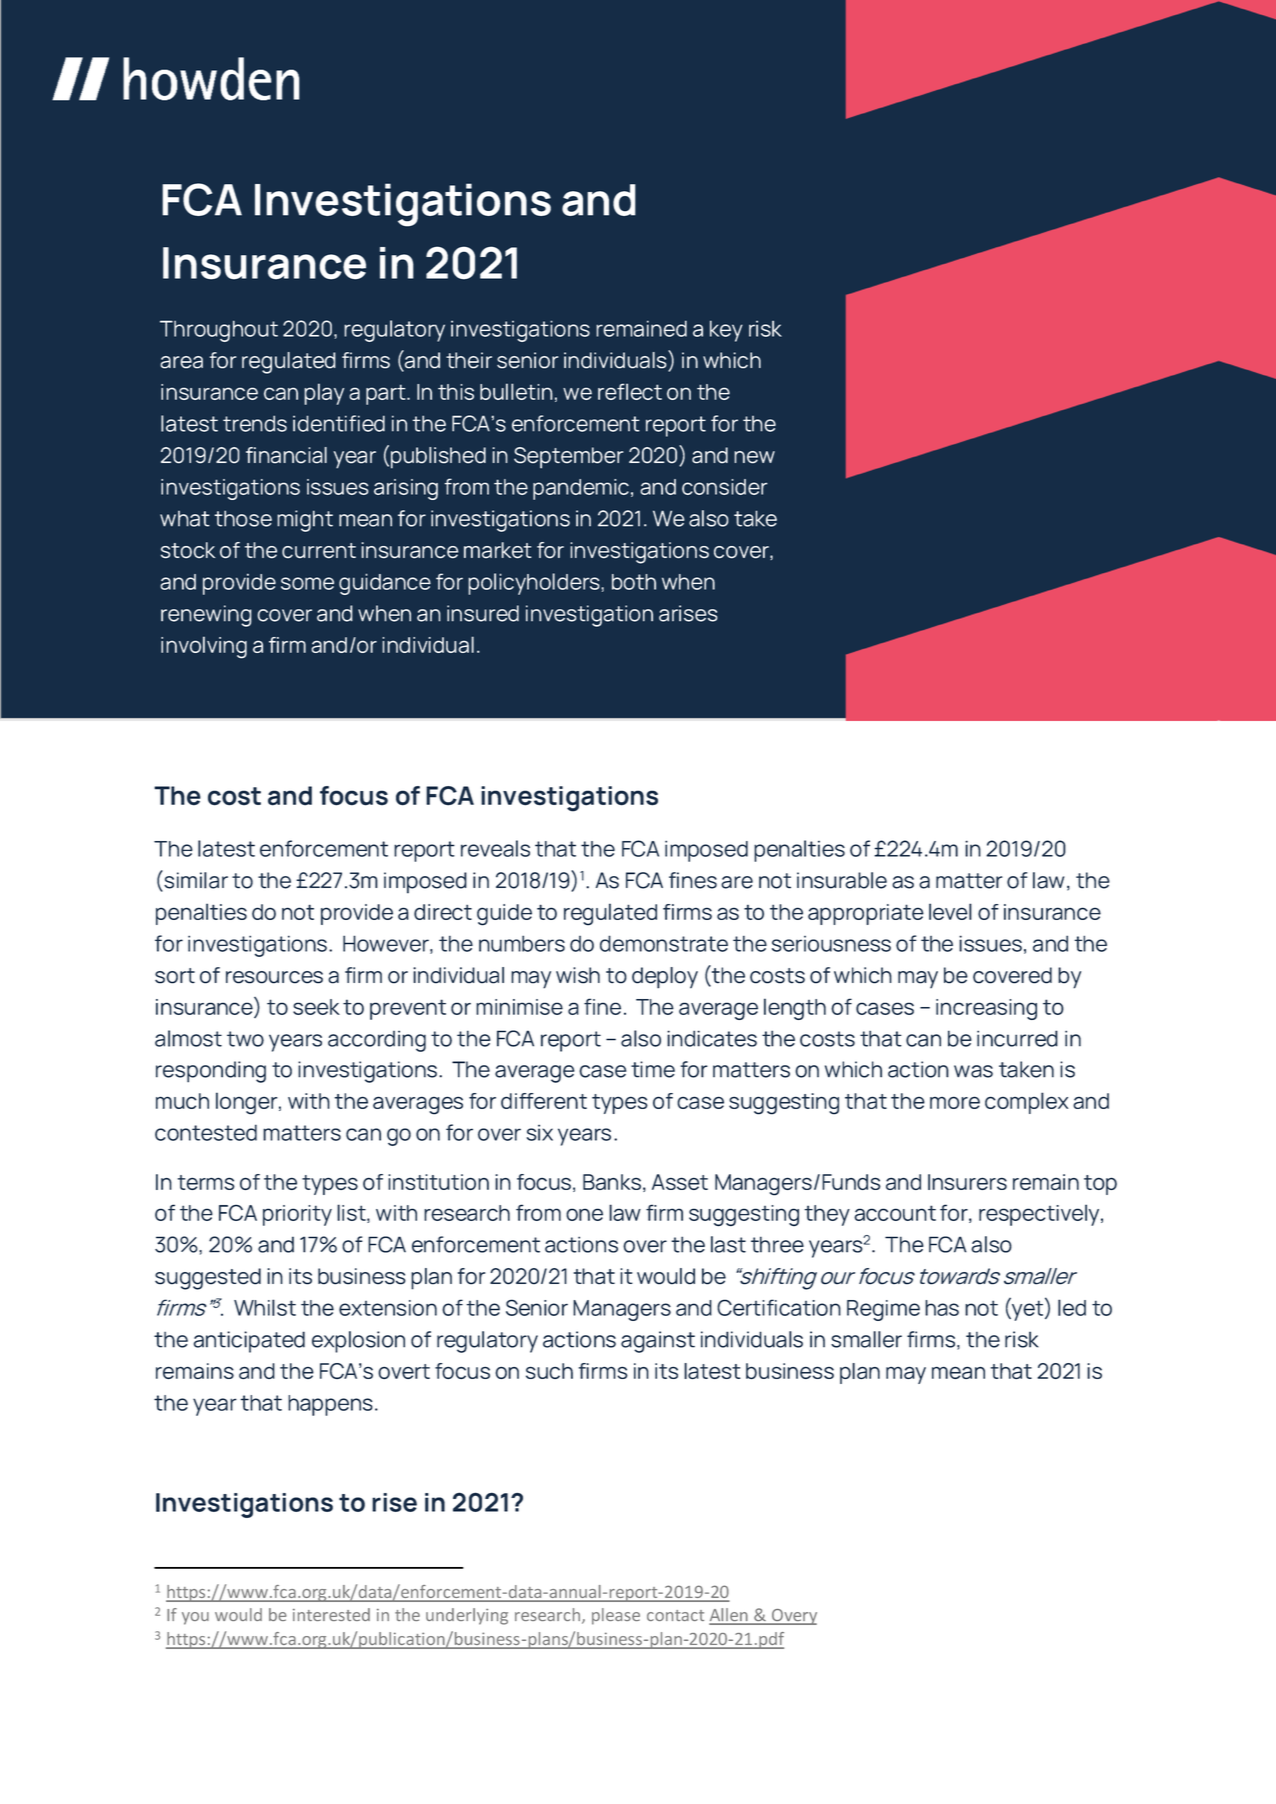 This screenshot has width=1276, height=1804. What do you see at coordinates (729, 1616) in the screenshot?
I see `Allen` at bounding box center [729, 1616].
